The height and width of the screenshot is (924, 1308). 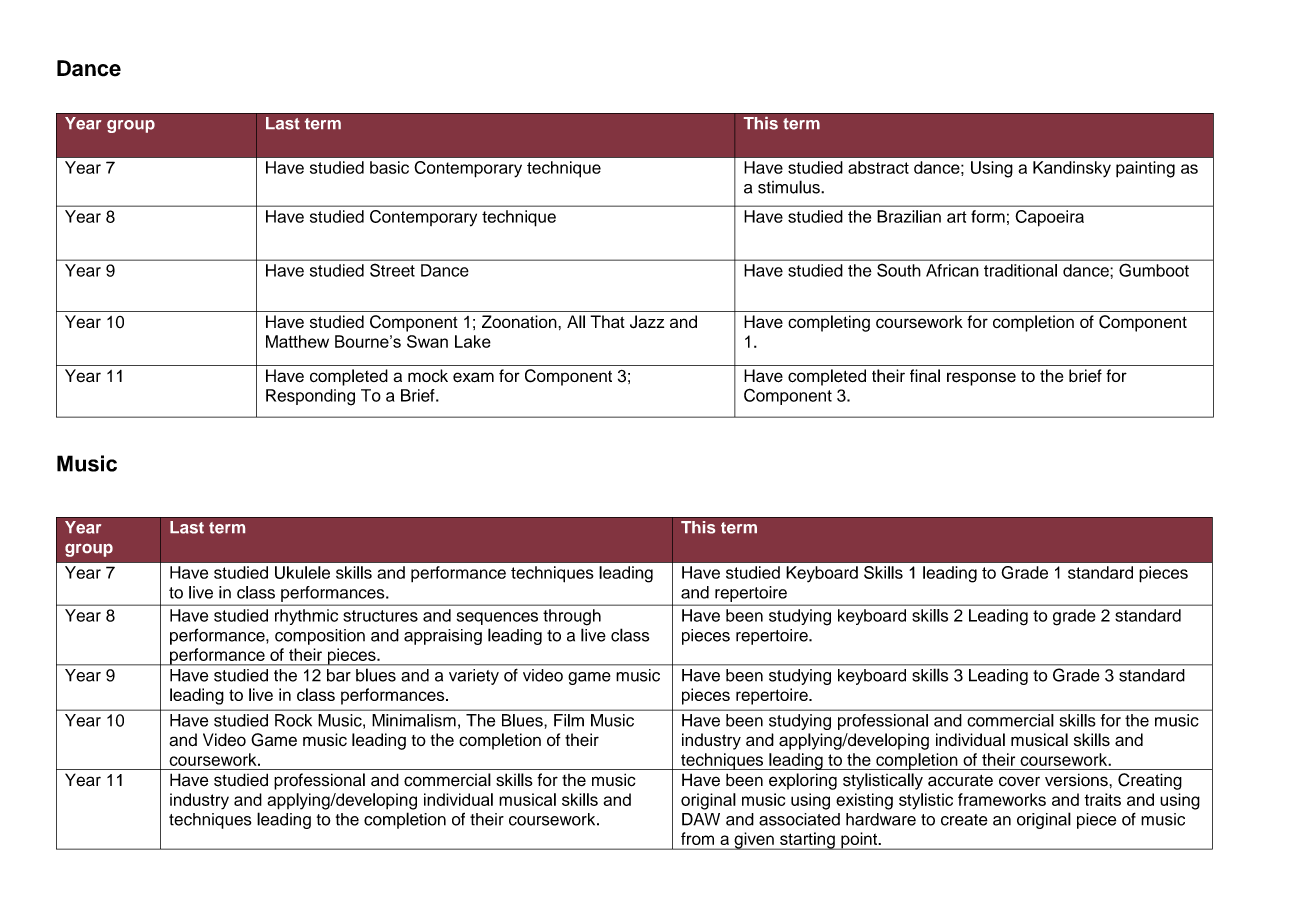 What do you see at coordinates (1002, 799) in the screenshot?
I see `frameworks` at bounding box center [1002, 799].
